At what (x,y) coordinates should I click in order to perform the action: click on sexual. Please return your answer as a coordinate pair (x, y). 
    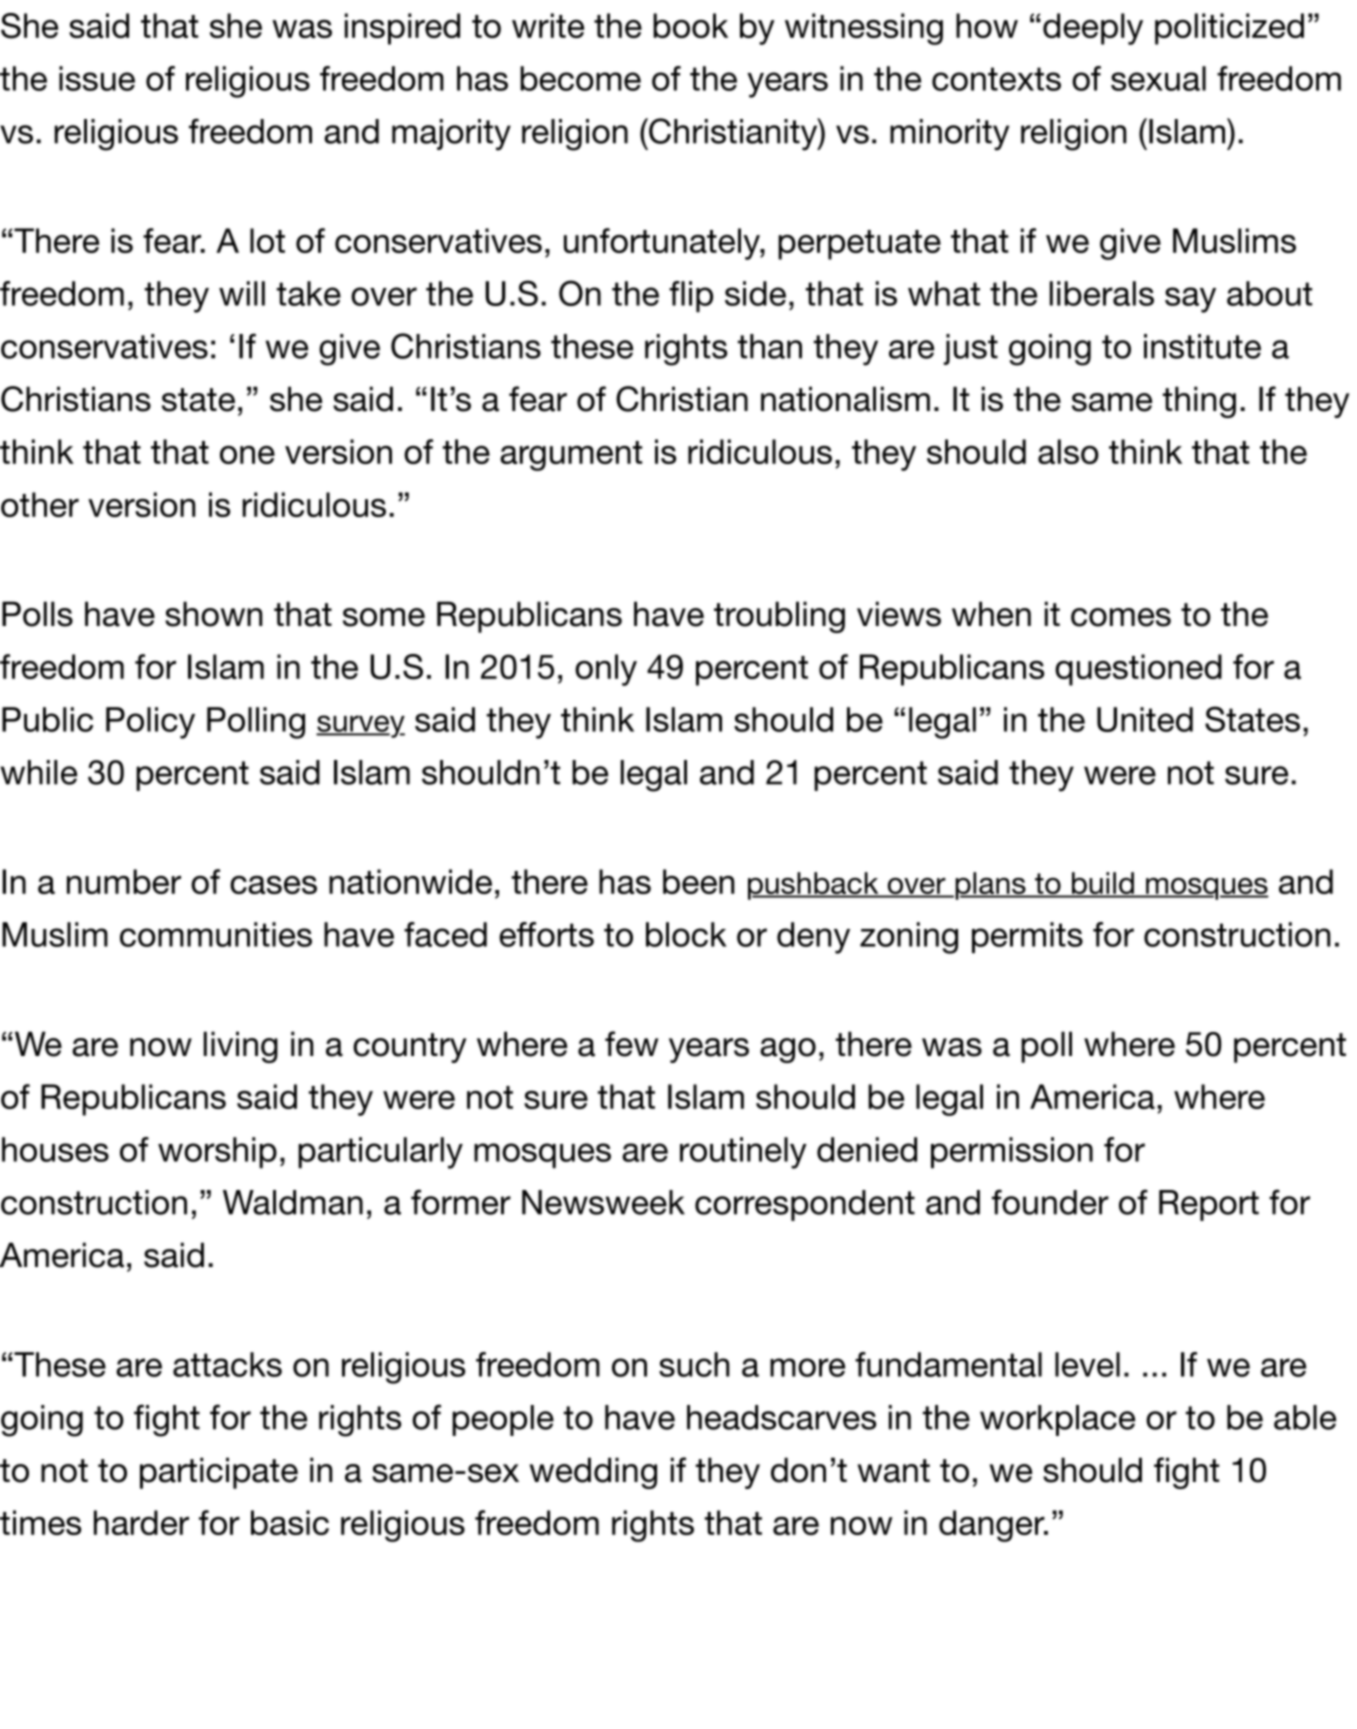
    Looking at the image, I should click on (1158, 78).
